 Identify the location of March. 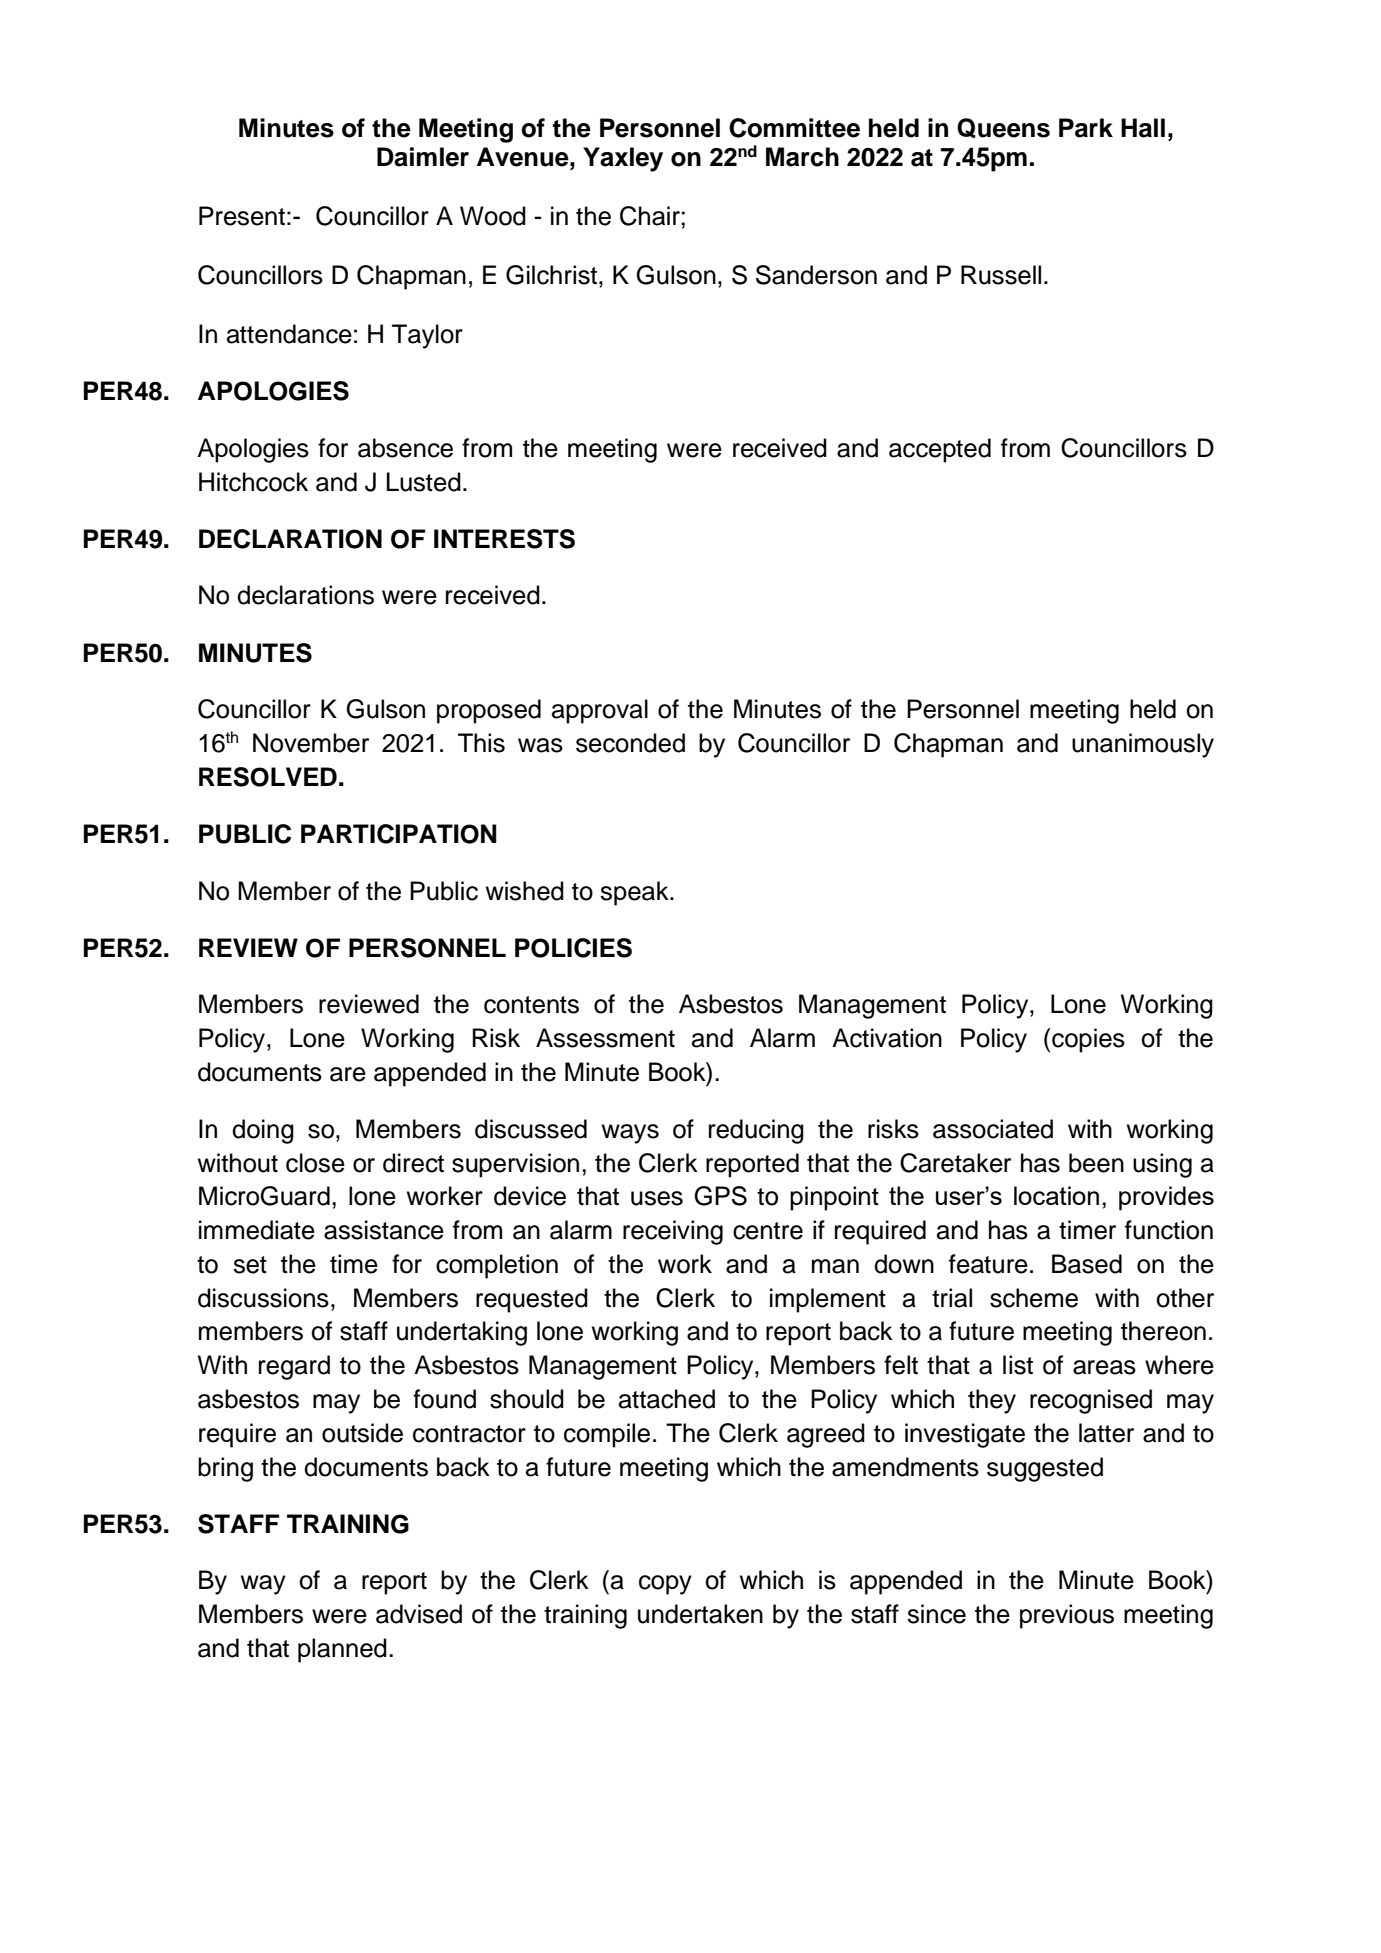
(802, 157).
